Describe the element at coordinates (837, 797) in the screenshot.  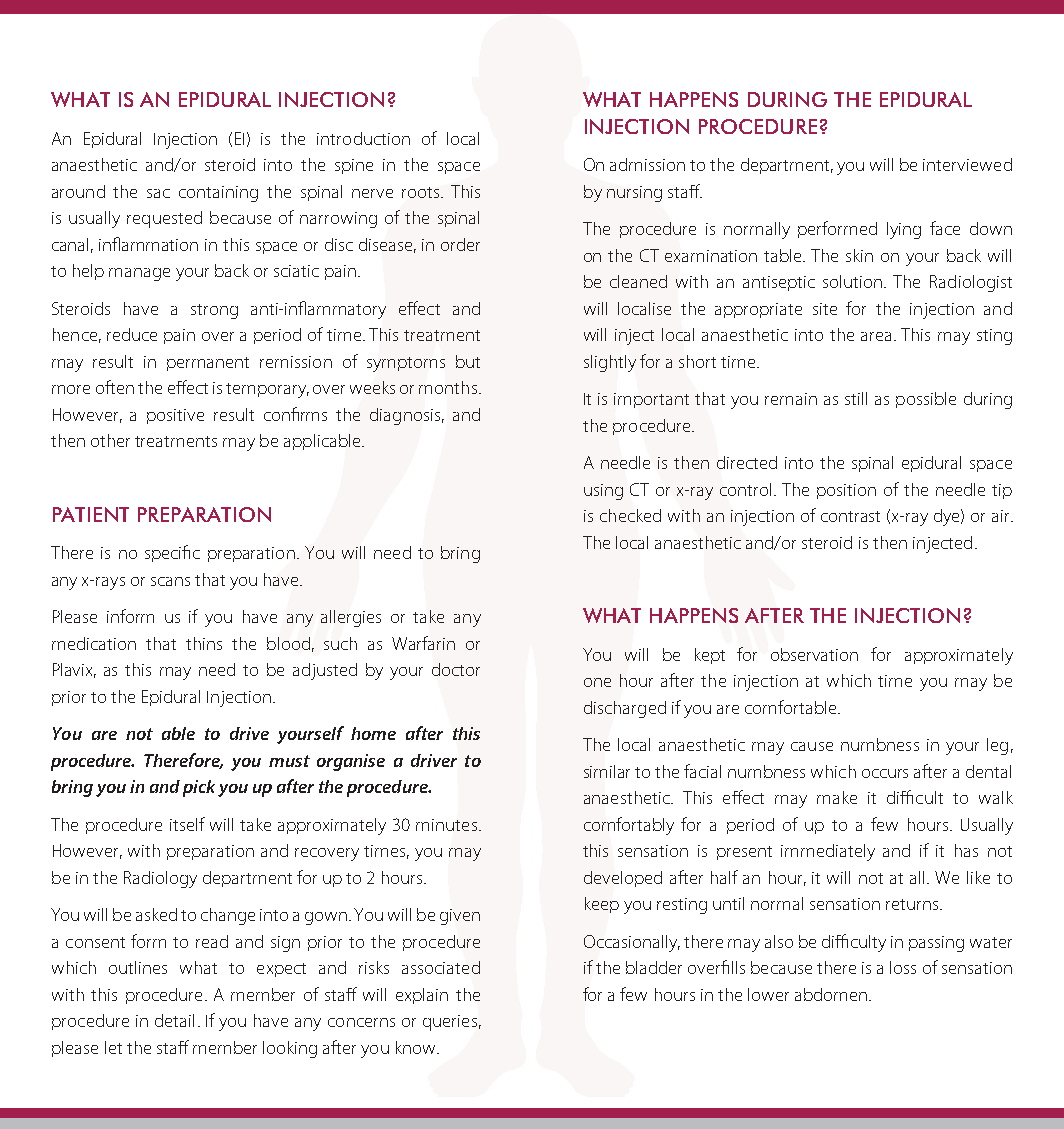
I see `make` at that location.
